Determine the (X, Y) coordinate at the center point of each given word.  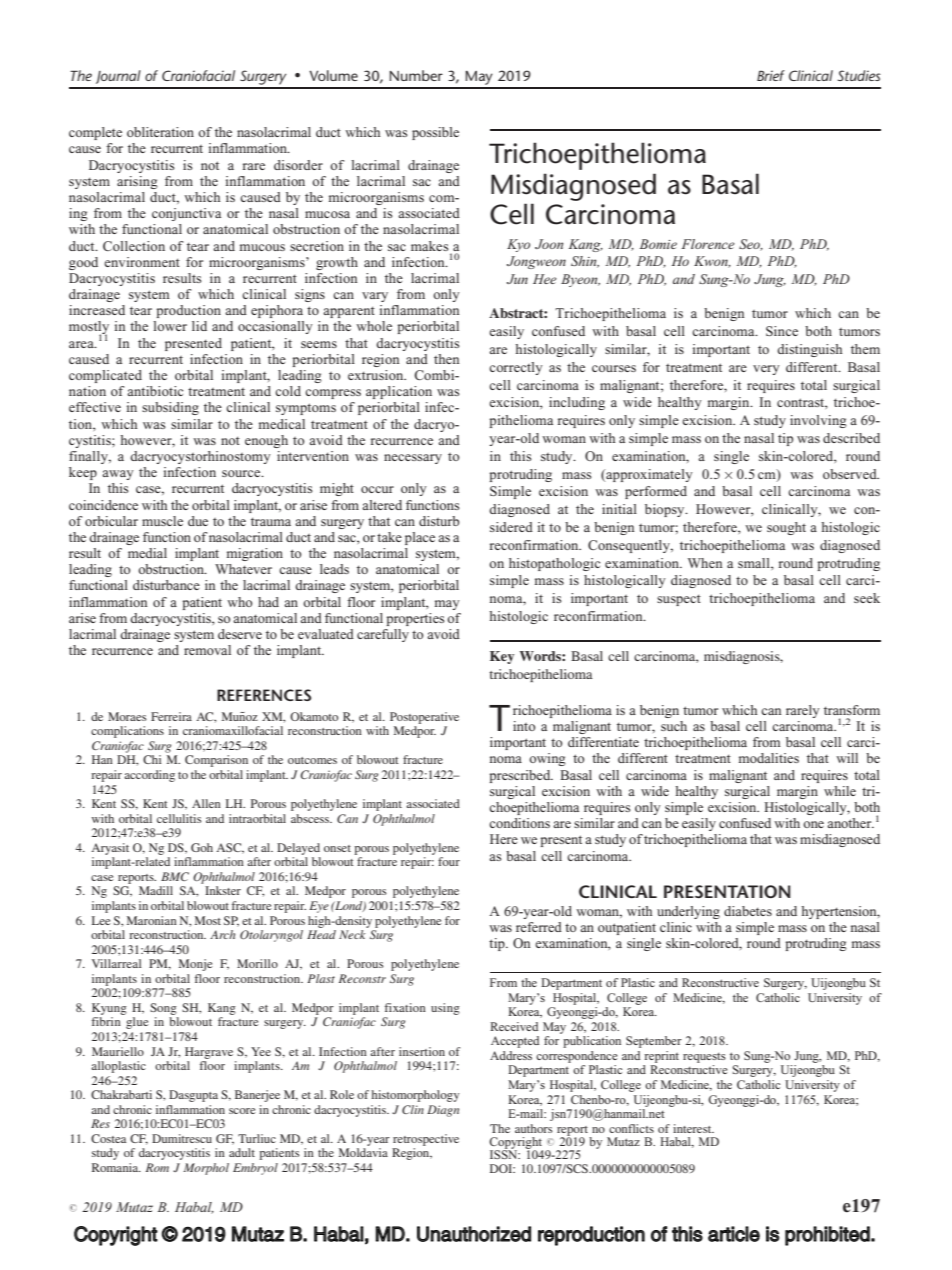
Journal (118, 77)
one (813, 824)
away (118, 475)
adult (242, 1152)
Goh (202, 847)
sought (786, 528)
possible (435, 133)
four (449, 861)
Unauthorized (474, 1234)
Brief (771, 75)
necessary (413, 459)
